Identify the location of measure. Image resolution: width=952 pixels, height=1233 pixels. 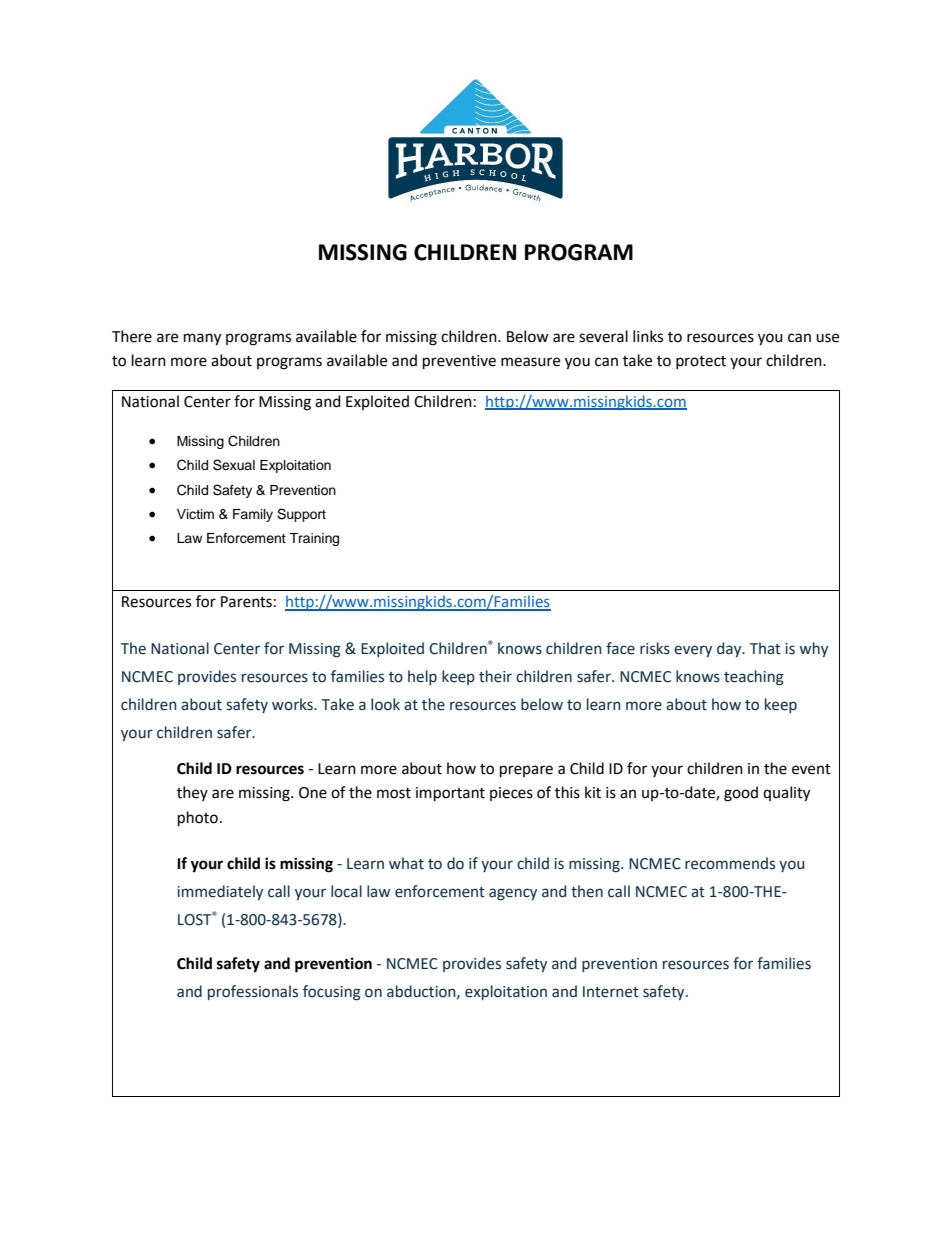
(530, 362).
